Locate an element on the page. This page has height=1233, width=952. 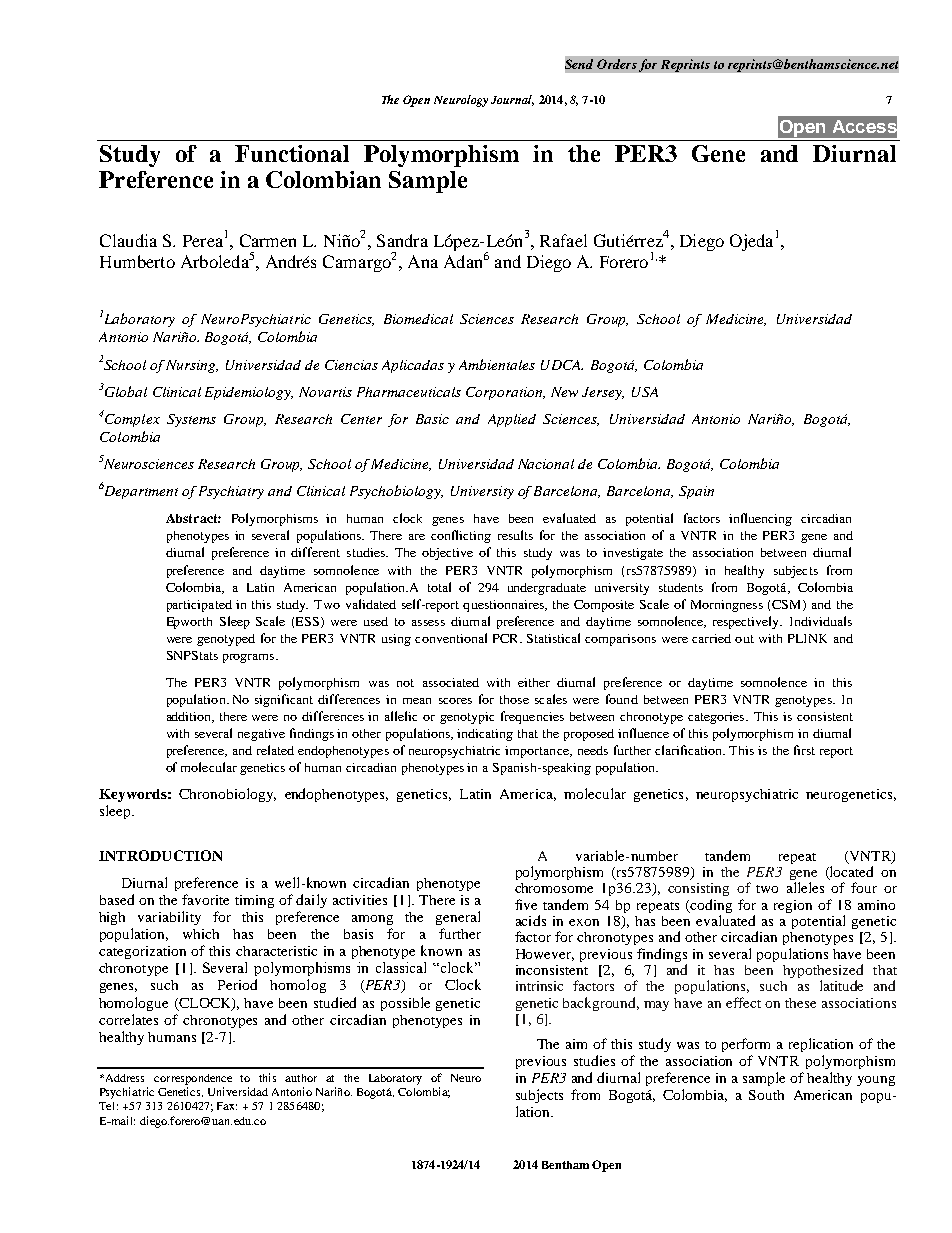
correspondence is located at coordinates (193, 1079).
